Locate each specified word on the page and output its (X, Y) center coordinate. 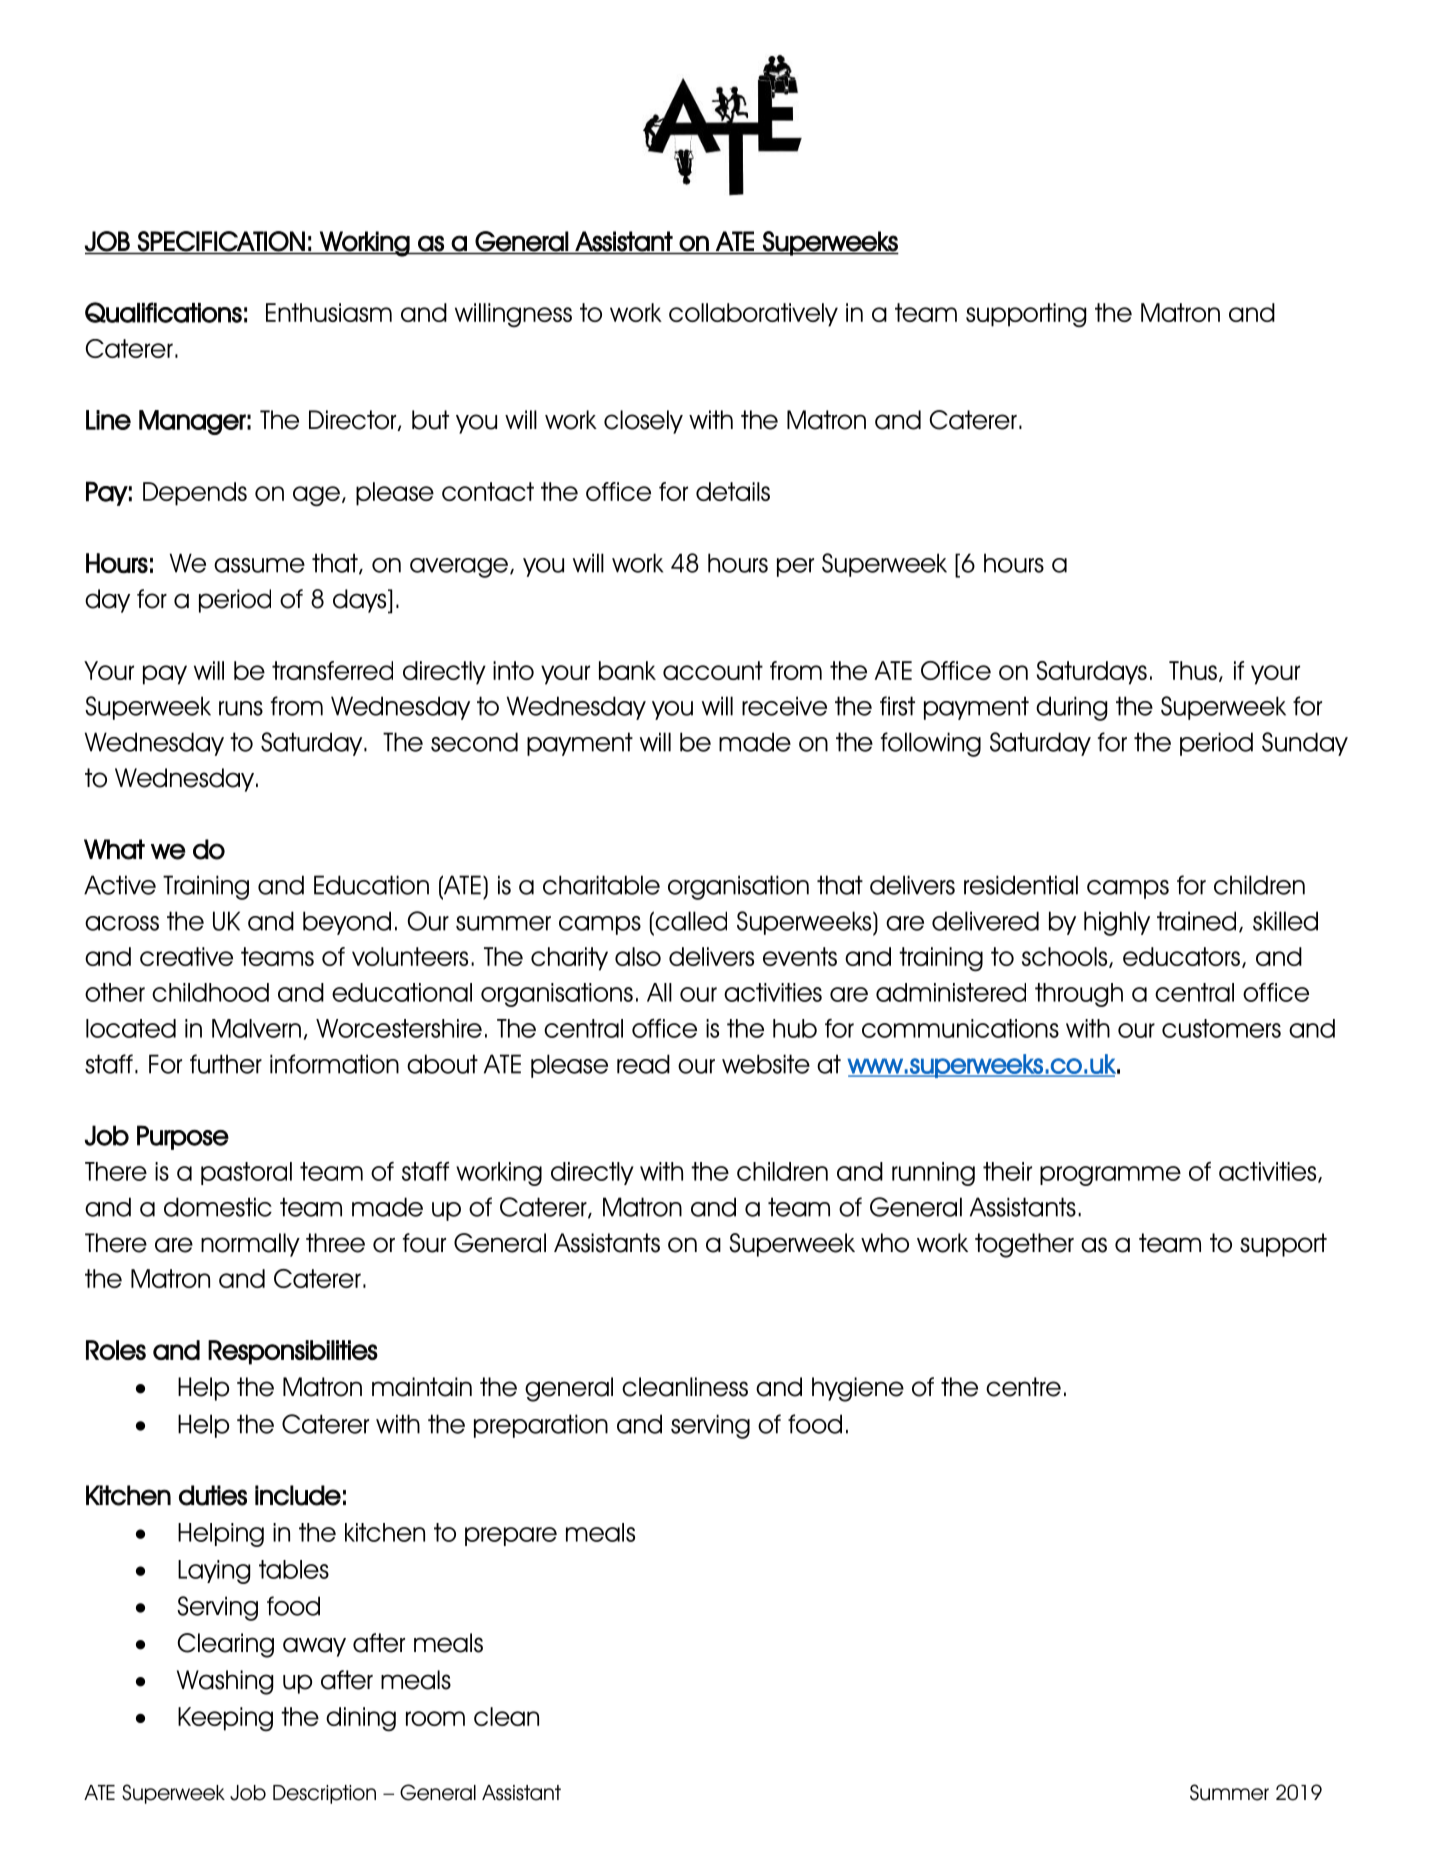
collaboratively (753, 315)
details (733, 491)
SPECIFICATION (221, 241)
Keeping (225, 1719)
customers (1221, 1028)
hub (795, 1028)
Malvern (256, 1028)
